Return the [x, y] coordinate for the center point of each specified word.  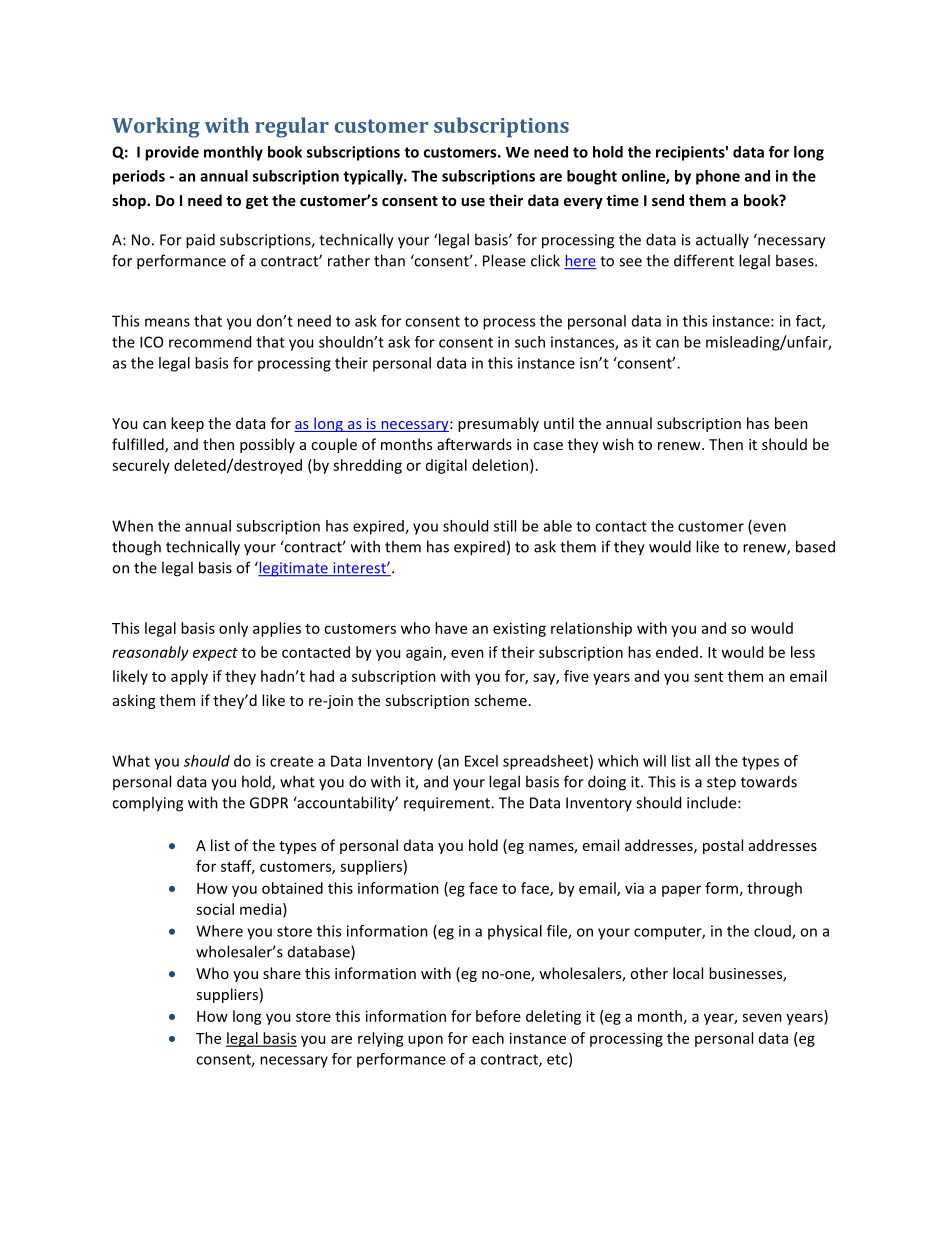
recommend [210, 342]
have [451, 628]
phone [718, 177]
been [791, 423]
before [498, 1016]
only [233, 629]
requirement [448, 804]
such [530, 342]
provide [172, 153]
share [282, 973]
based [815, 546]
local [688, 973]
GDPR [269, 803]
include [713, 802]
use [473, 202]
